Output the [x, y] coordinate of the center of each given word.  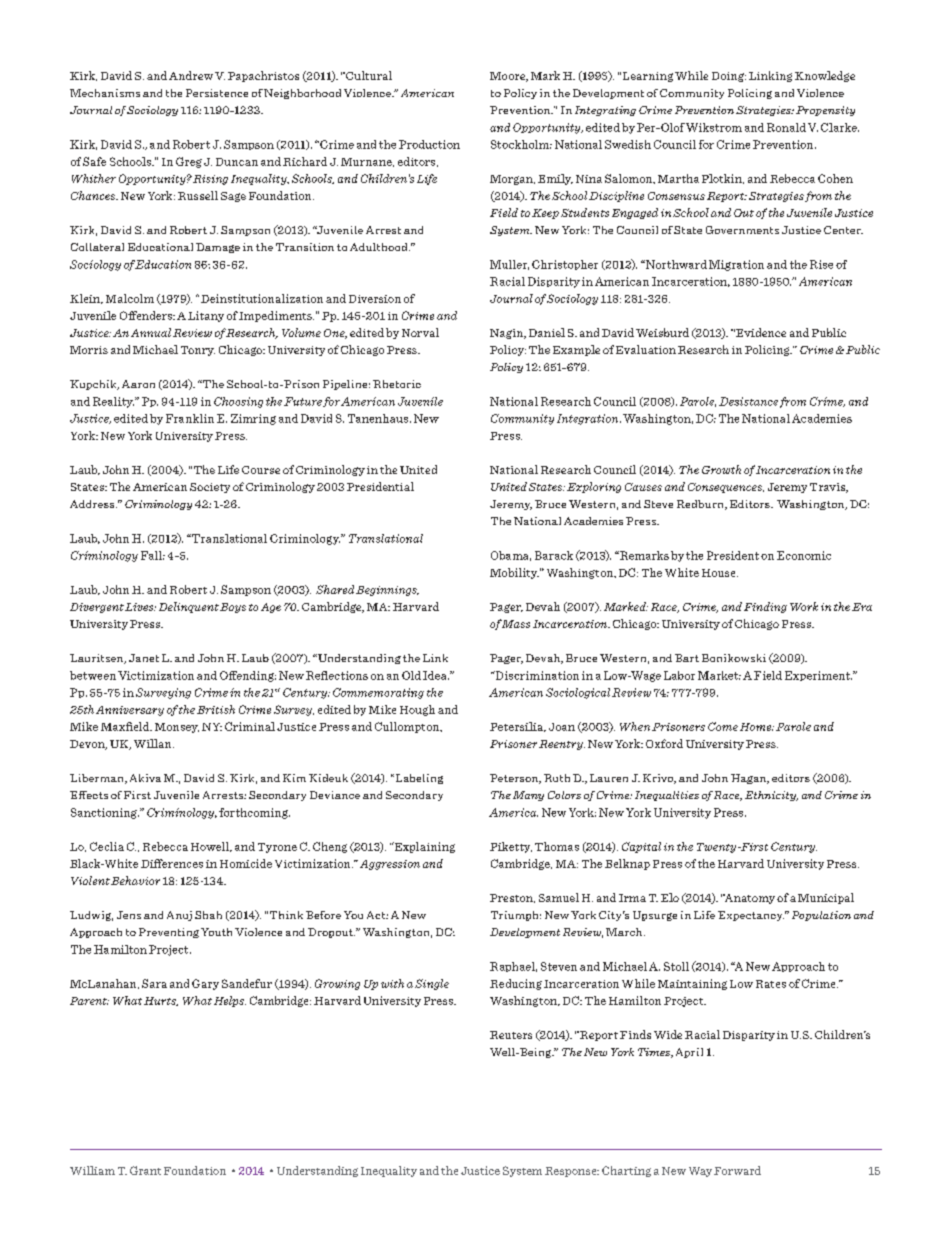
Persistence [217, 93]
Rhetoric [397, 384]
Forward [737, 1170]
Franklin [190, 418]
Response [572, 1172]
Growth [721, 469]
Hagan [750, 779]
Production [429, 144]
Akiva [145, 778]
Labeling [418, 779]
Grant [145, 1170]
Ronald [786, 127]
